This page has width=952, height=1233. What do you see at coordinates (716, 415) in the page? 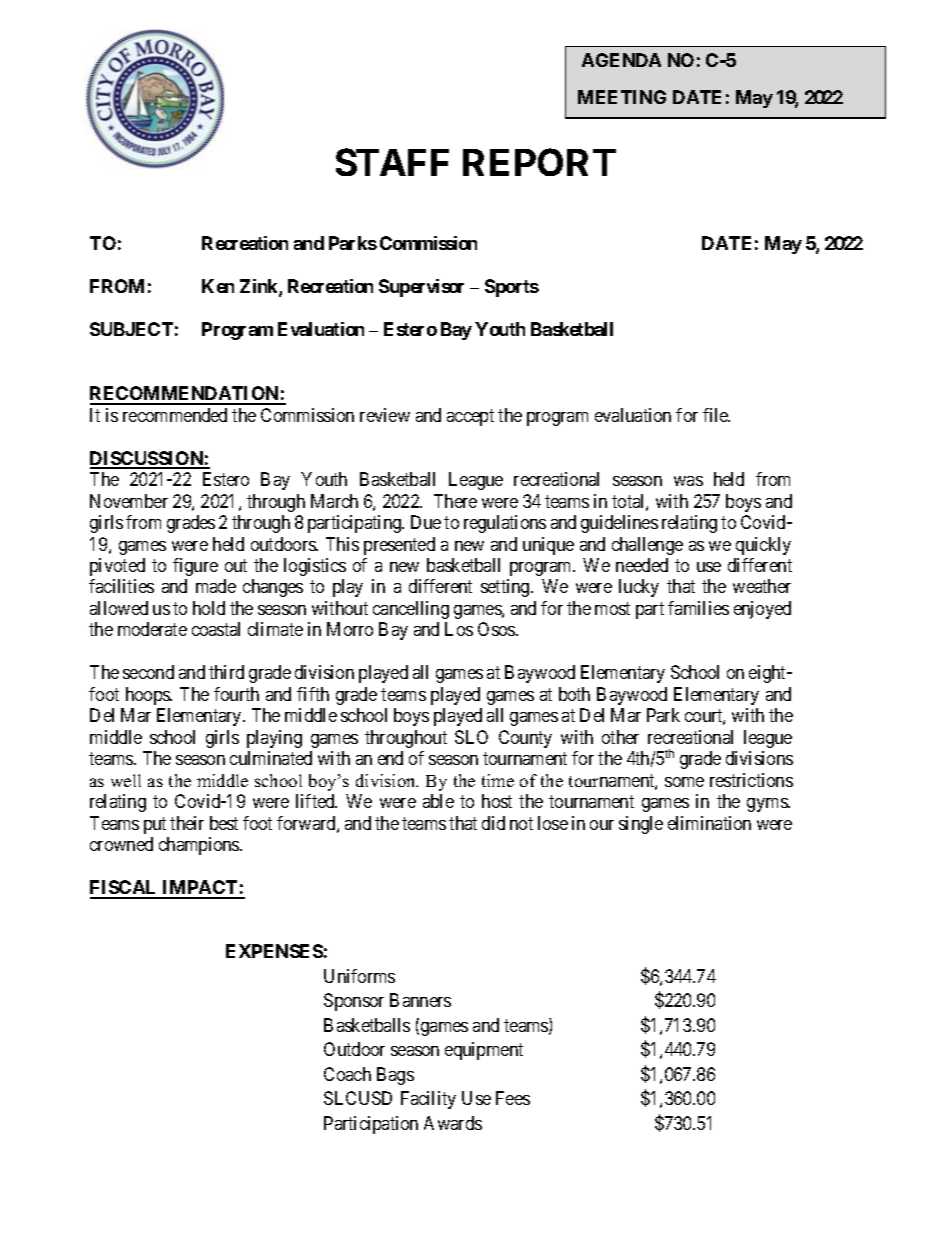
I see `file` at bounding box center [716, 415].
